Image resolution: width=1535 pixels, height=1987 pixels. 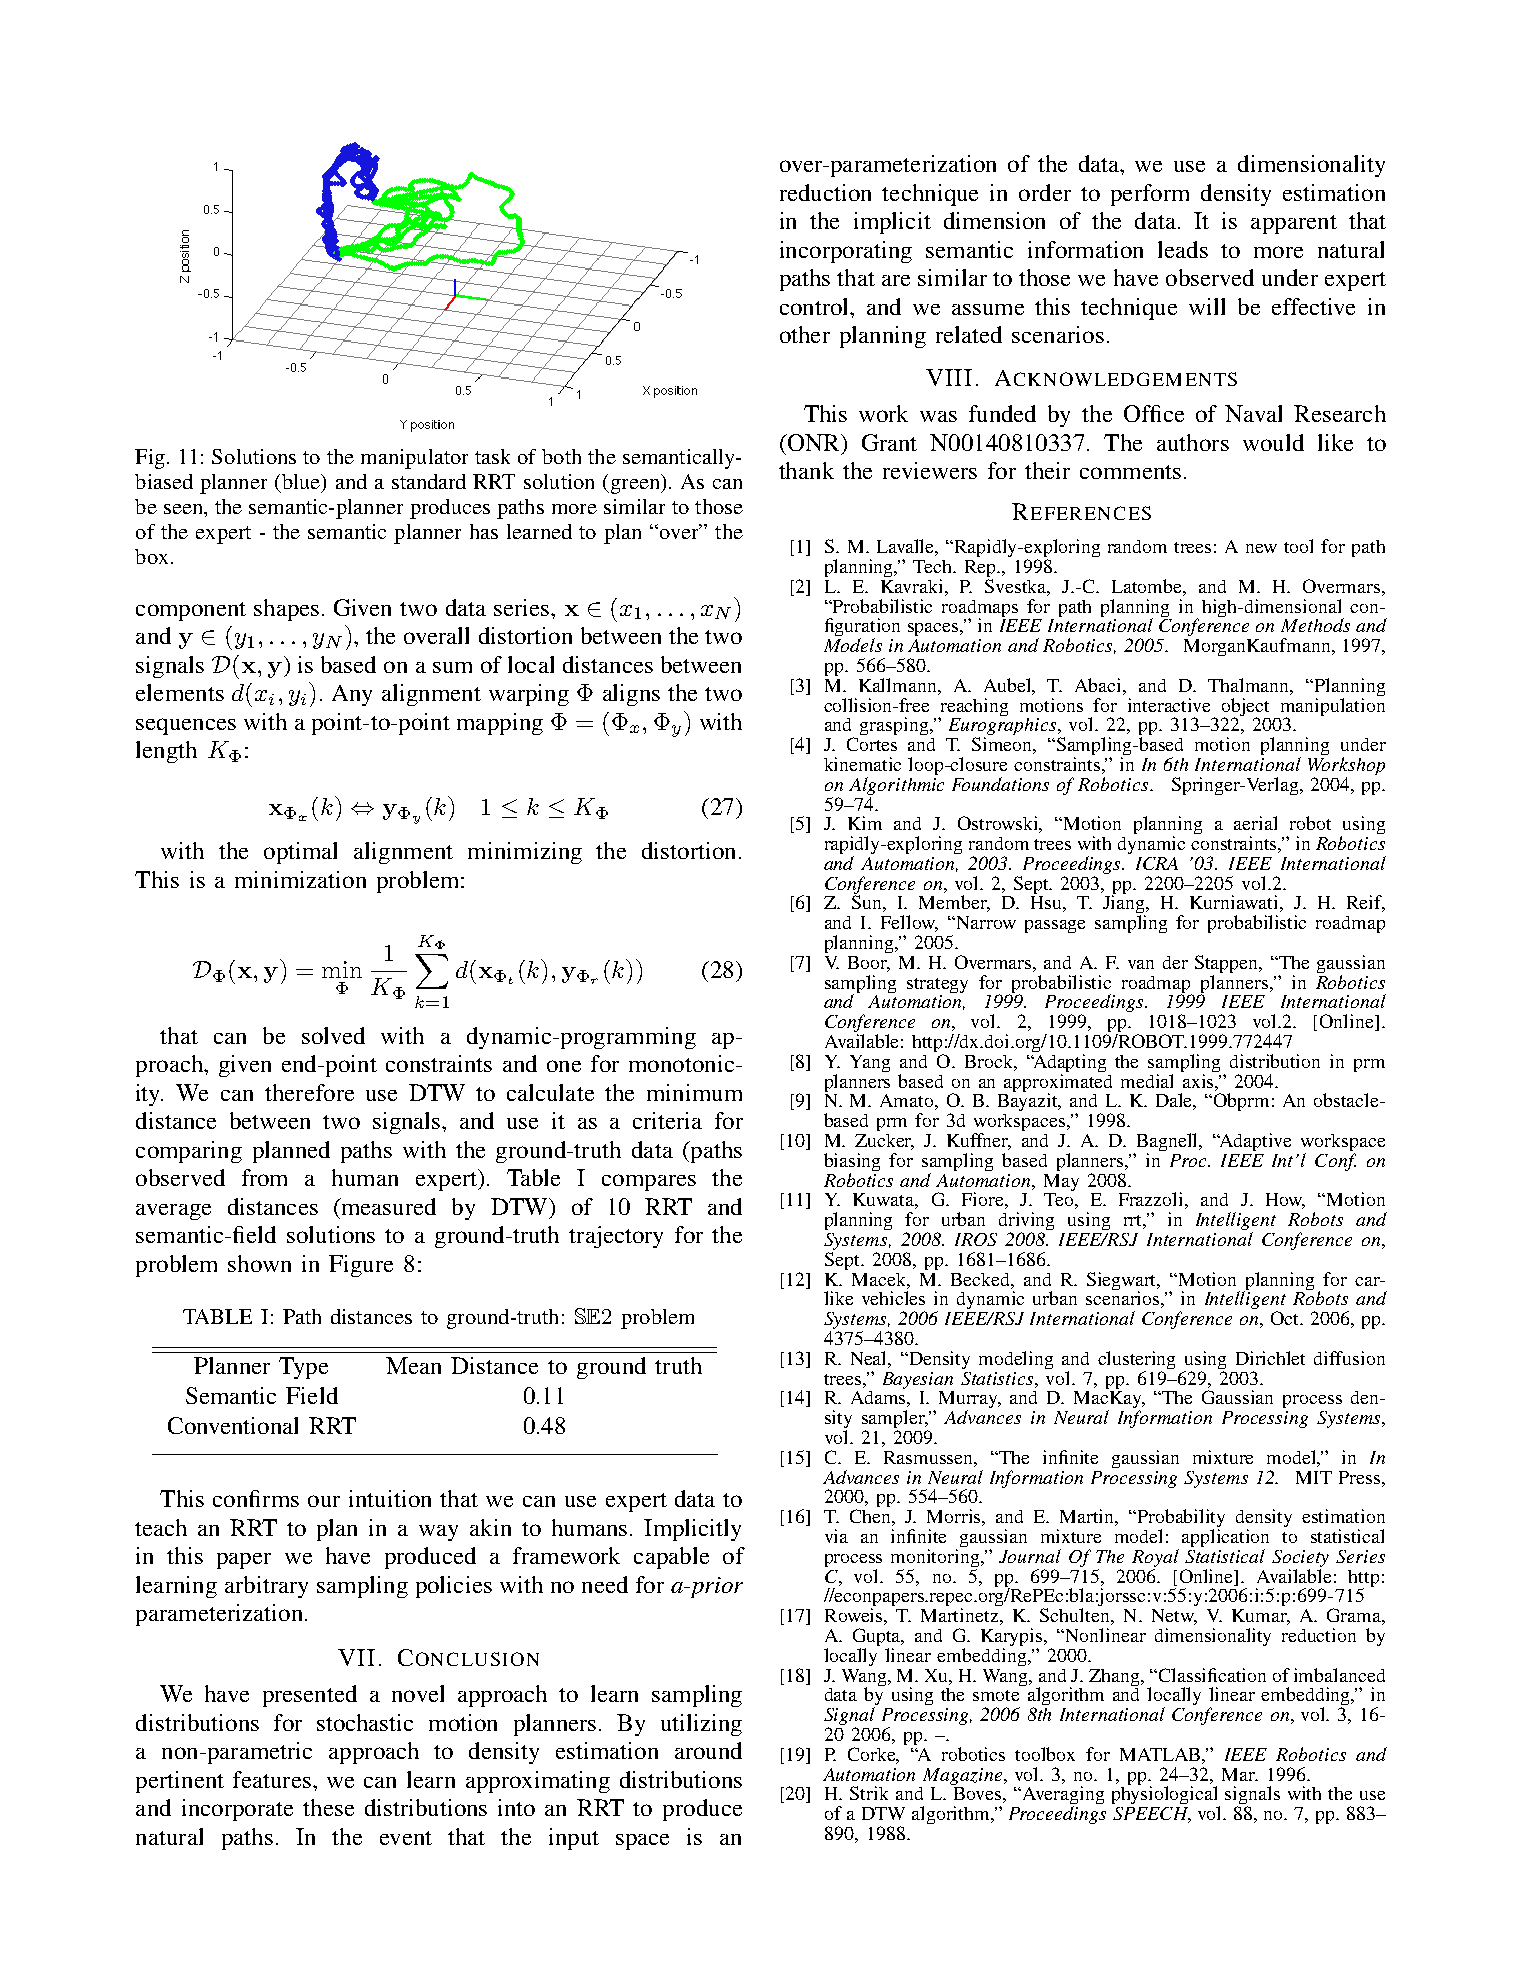 I want to click on physiological, so click(x=1166, y=1795).
